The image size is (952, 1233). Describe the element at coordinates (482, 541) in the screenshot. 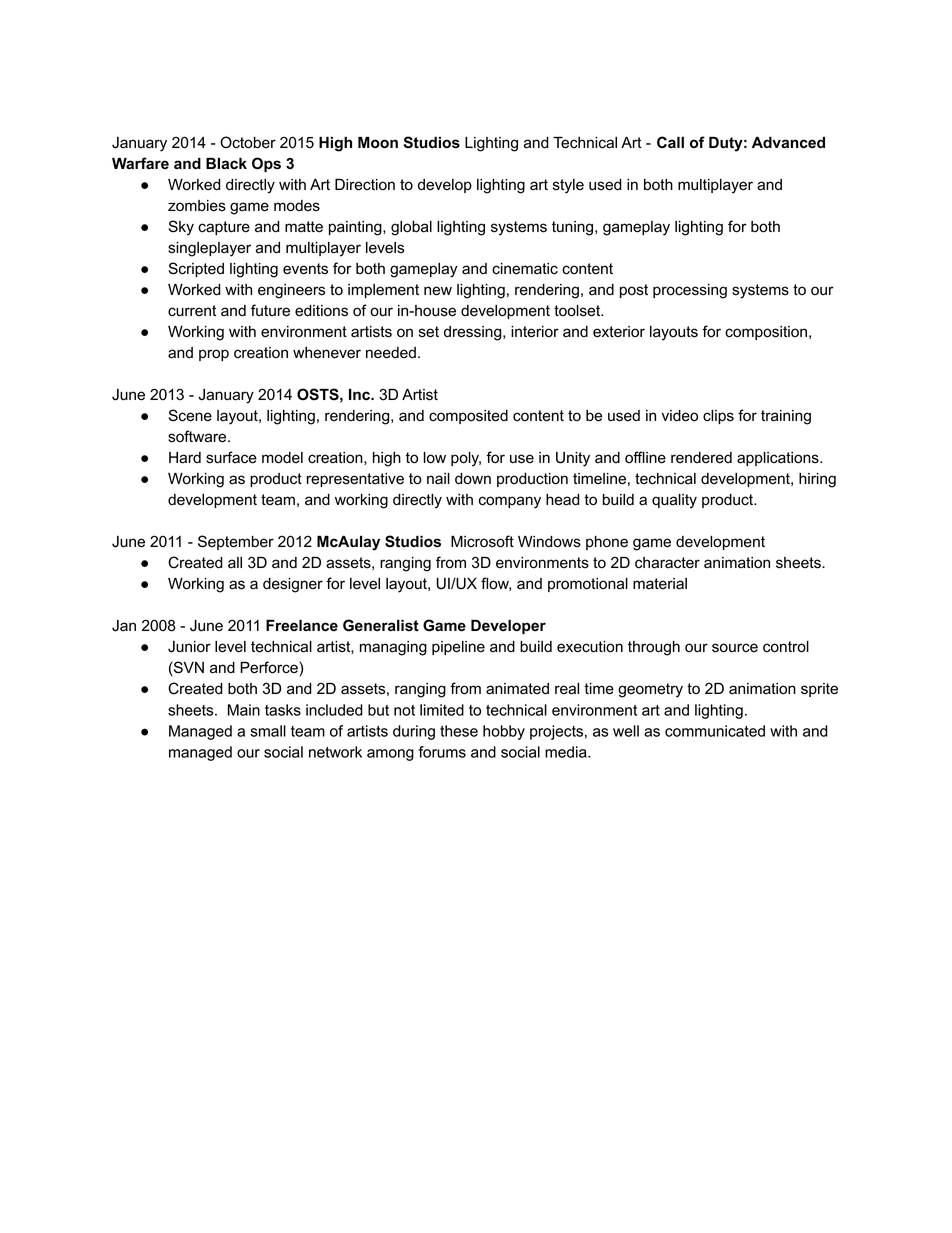

I see `Microsoft` at that location.
